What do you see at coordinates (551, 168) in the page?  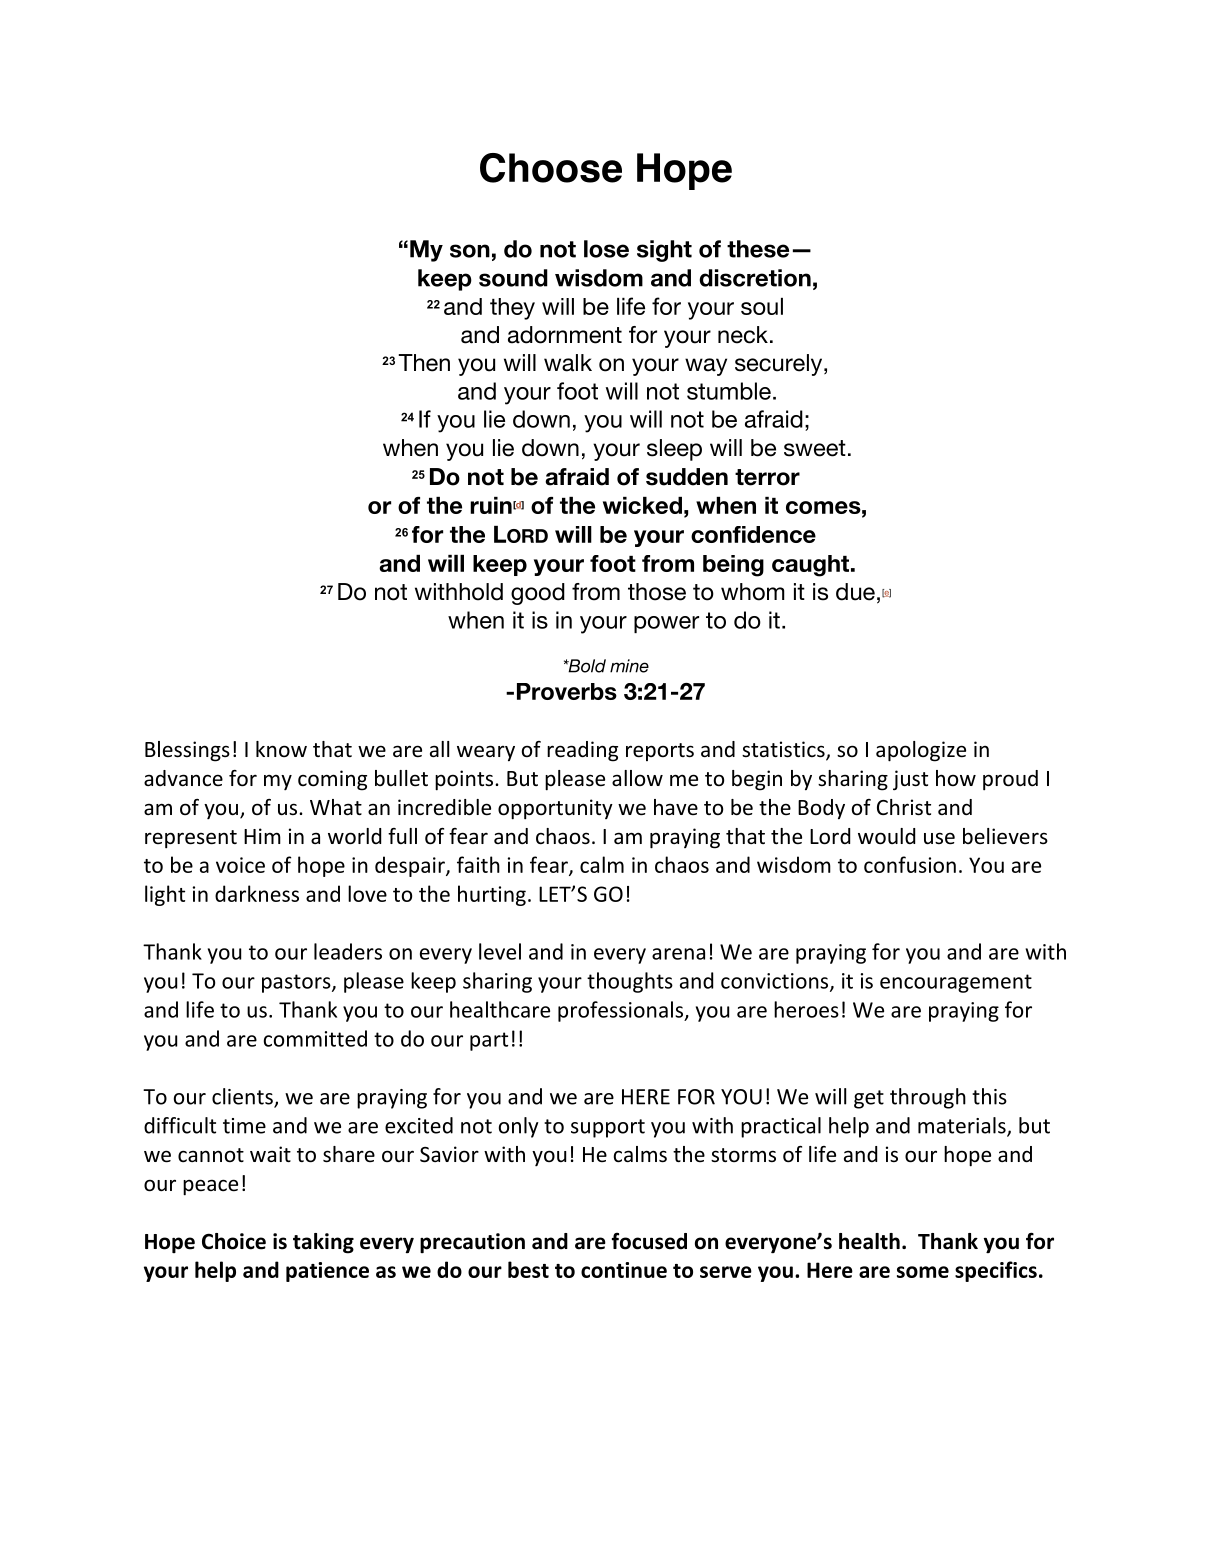 I see `Choose` at bounding box center [551, 168].
